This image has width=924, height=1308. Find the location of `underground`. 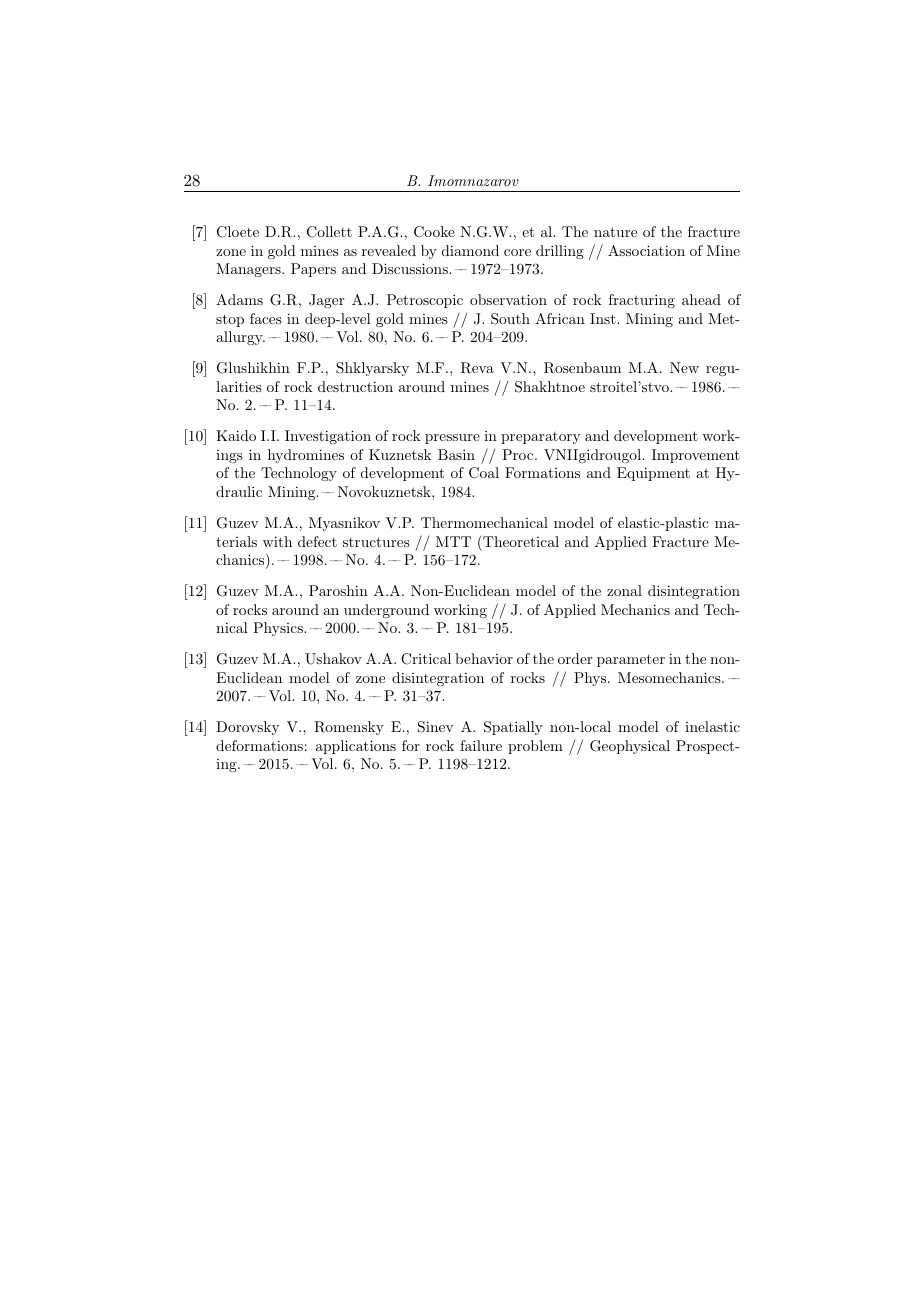

underground is located at coordinates (386, 611).
